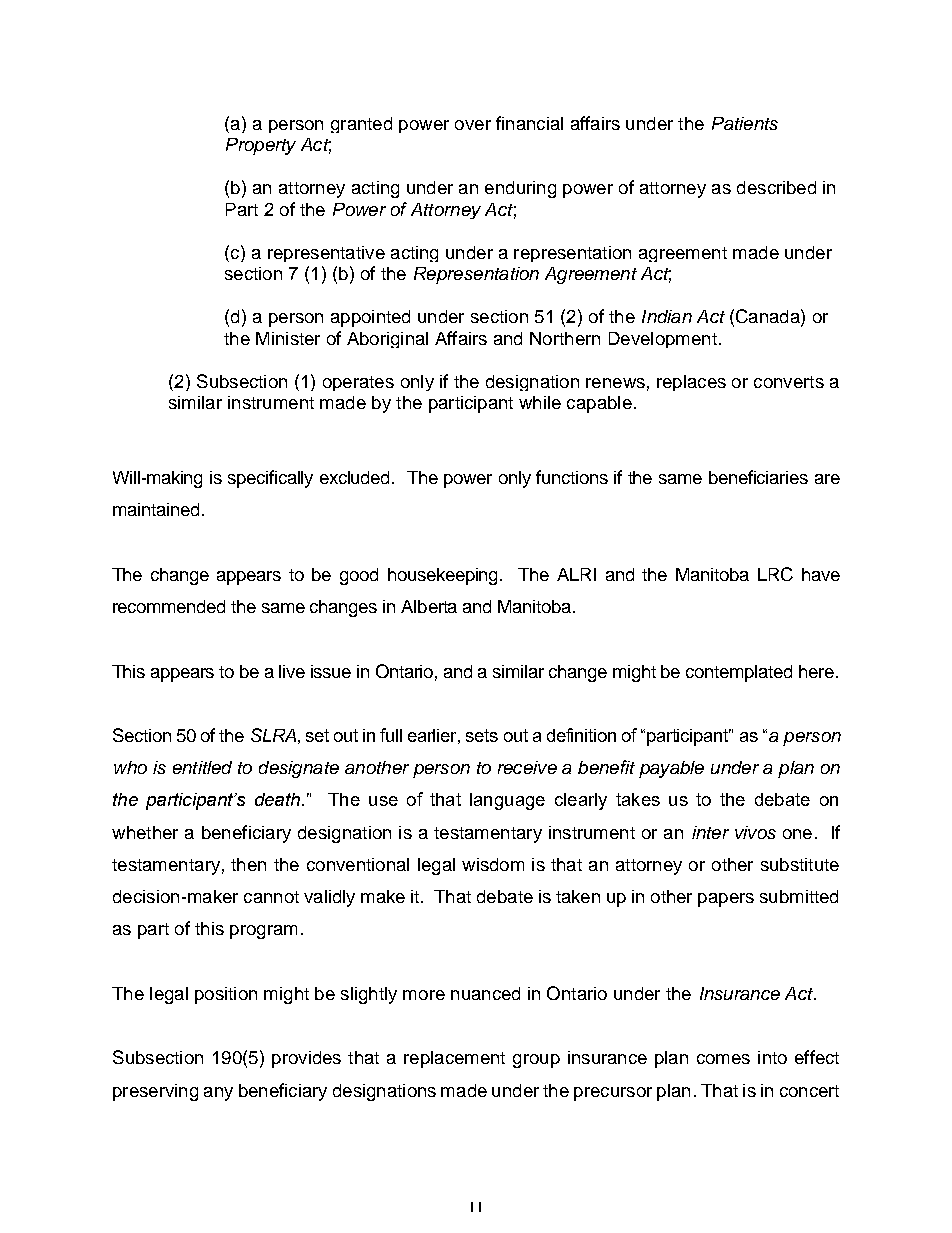 This page has height=1233, width=952. What do you see at coordinates (270, 479) in the page?
I see `specifically` at bounding box center [270, 479].
